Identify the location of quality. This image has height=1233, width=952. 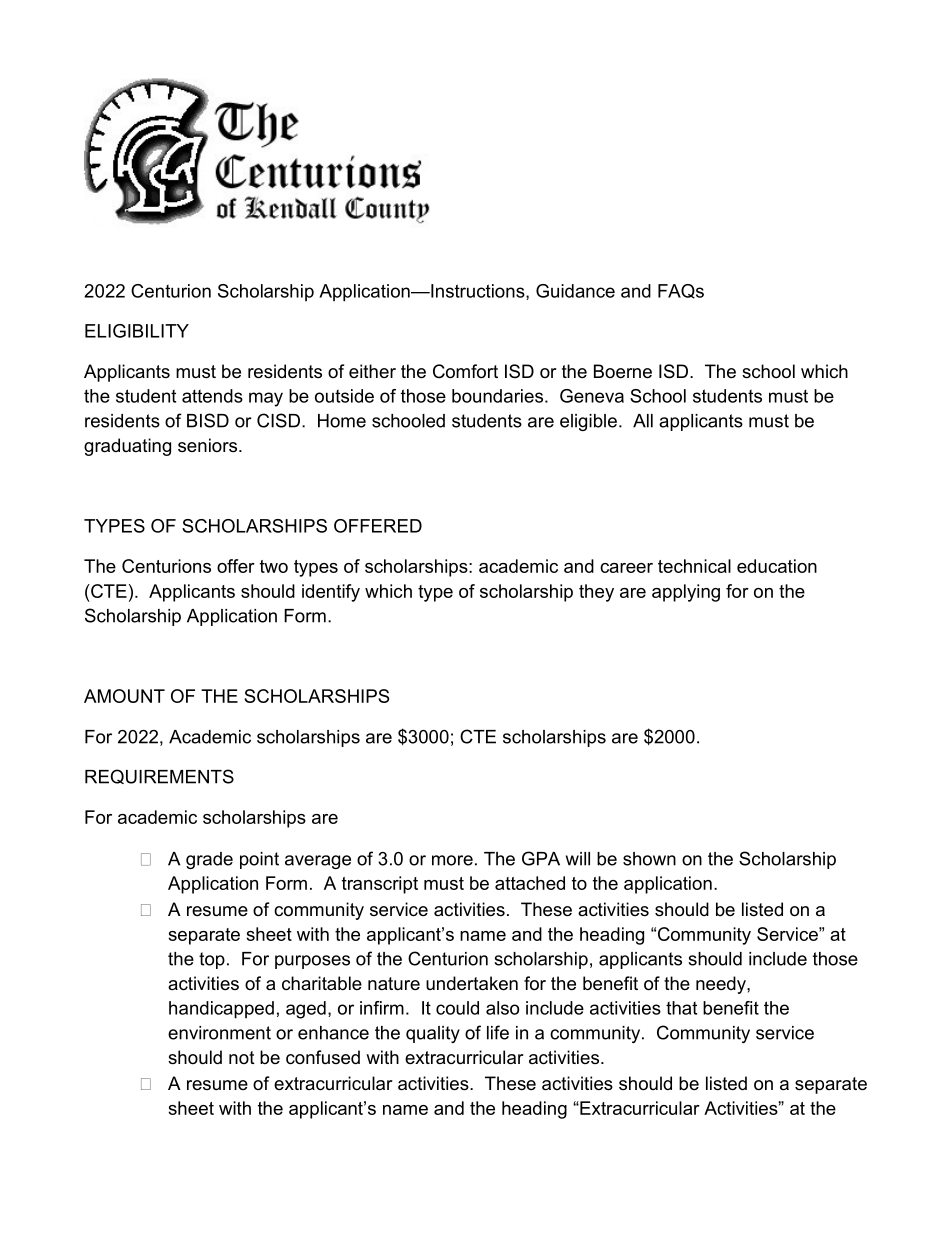
(433, 1034).
